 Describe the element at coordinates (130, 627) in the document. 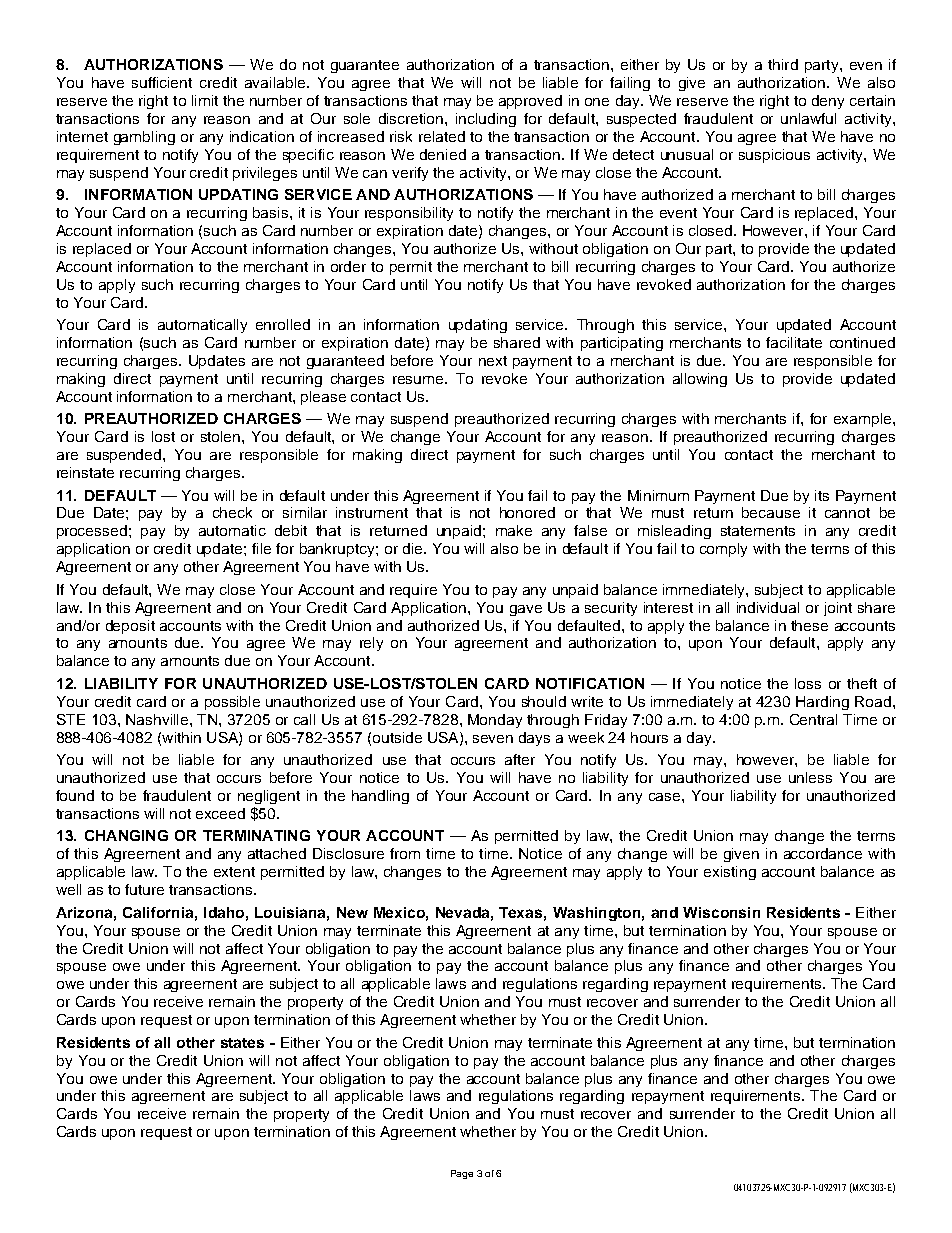

I see `deposit` at that location.
